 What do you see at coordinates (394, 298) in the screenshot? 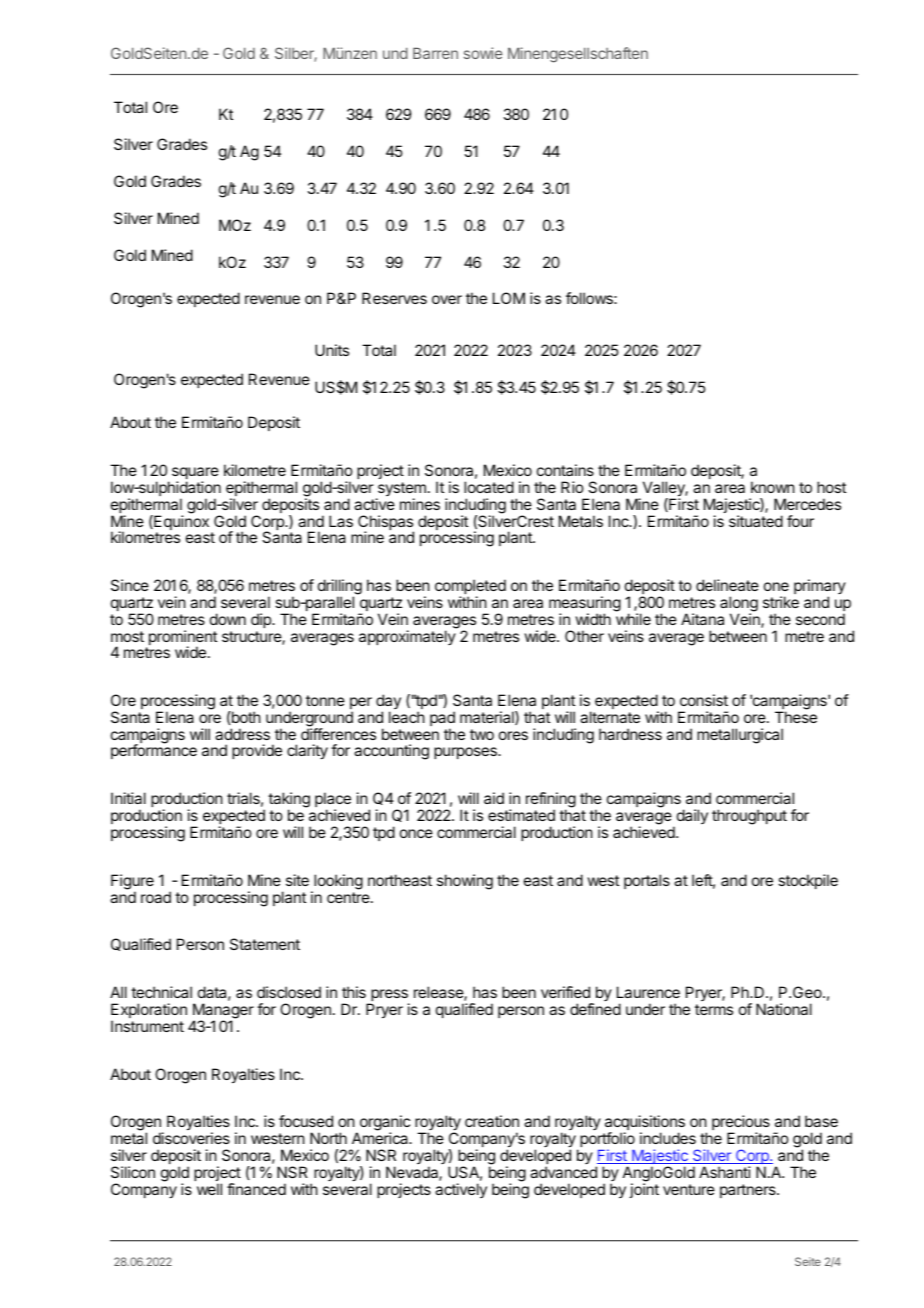
I see `Reserves` at bounding box center [394, 298].
